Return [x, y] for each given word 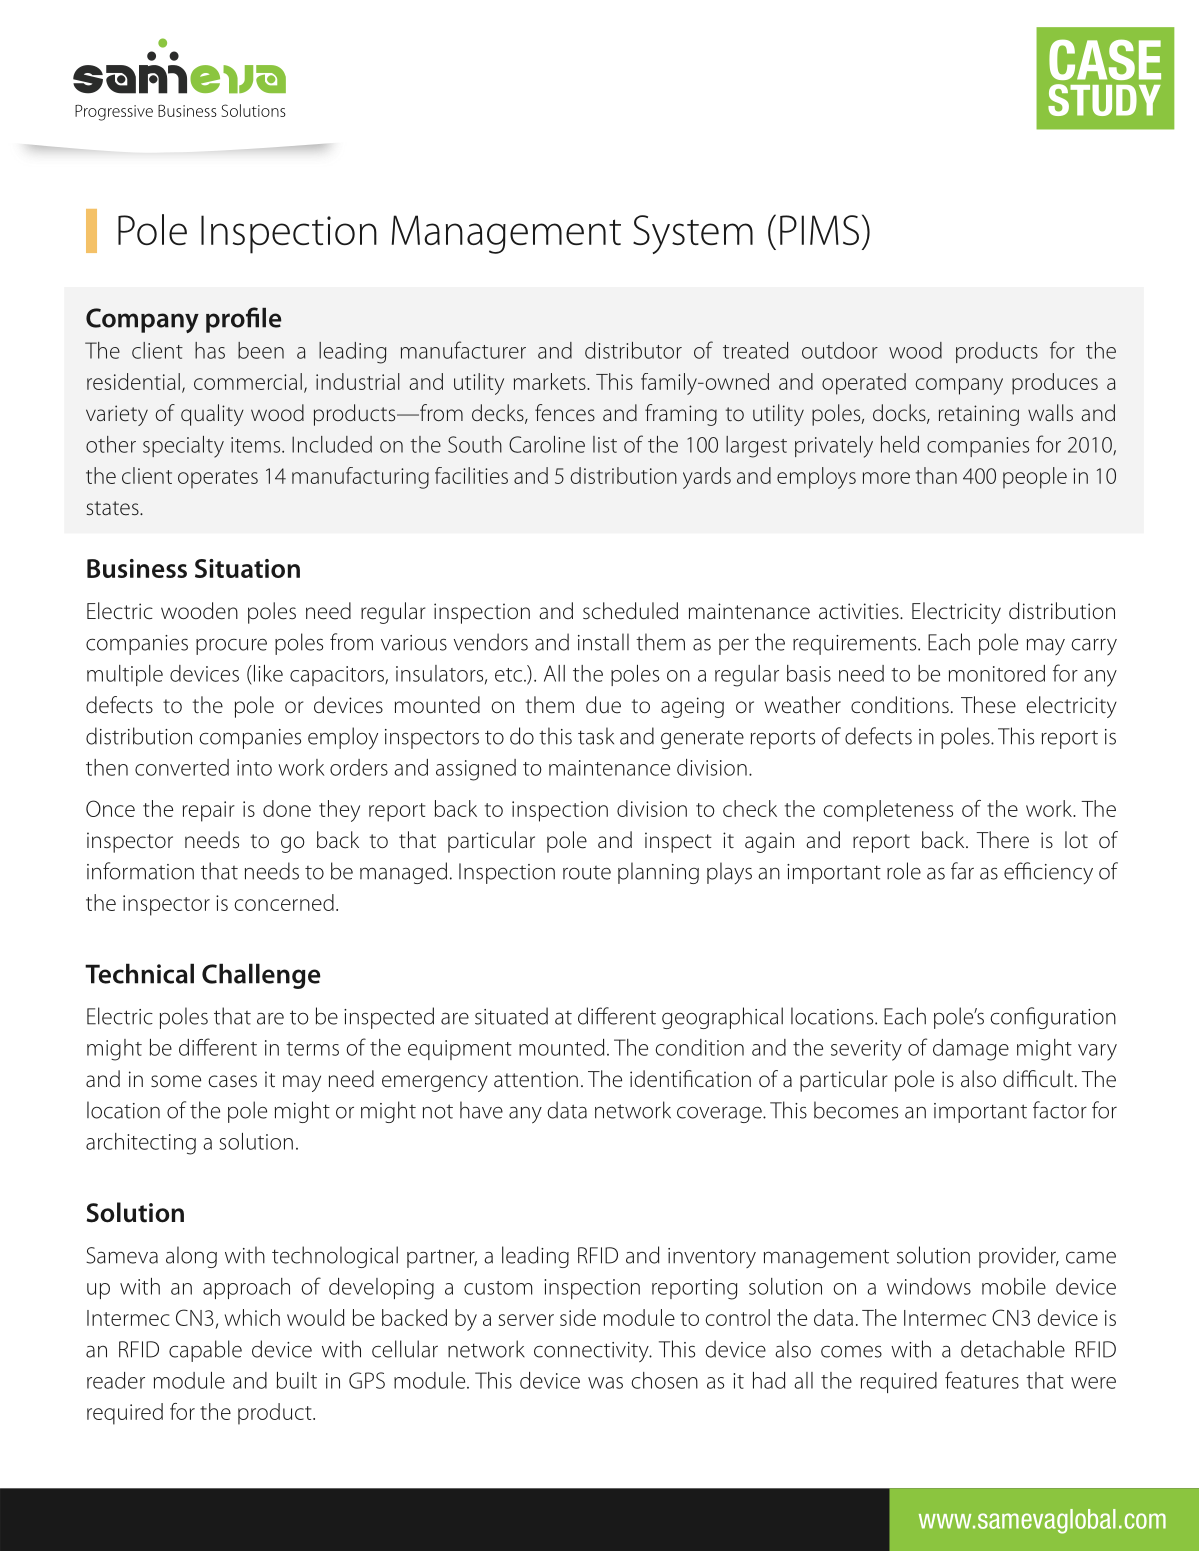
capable [205, 1351]
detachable [1013, 1349]
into [254, 768]
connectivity [592, 1352]
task [596, 736]
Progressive [114, 113]
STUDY [1104, 100]
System [693, 234]
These [988, 705]
